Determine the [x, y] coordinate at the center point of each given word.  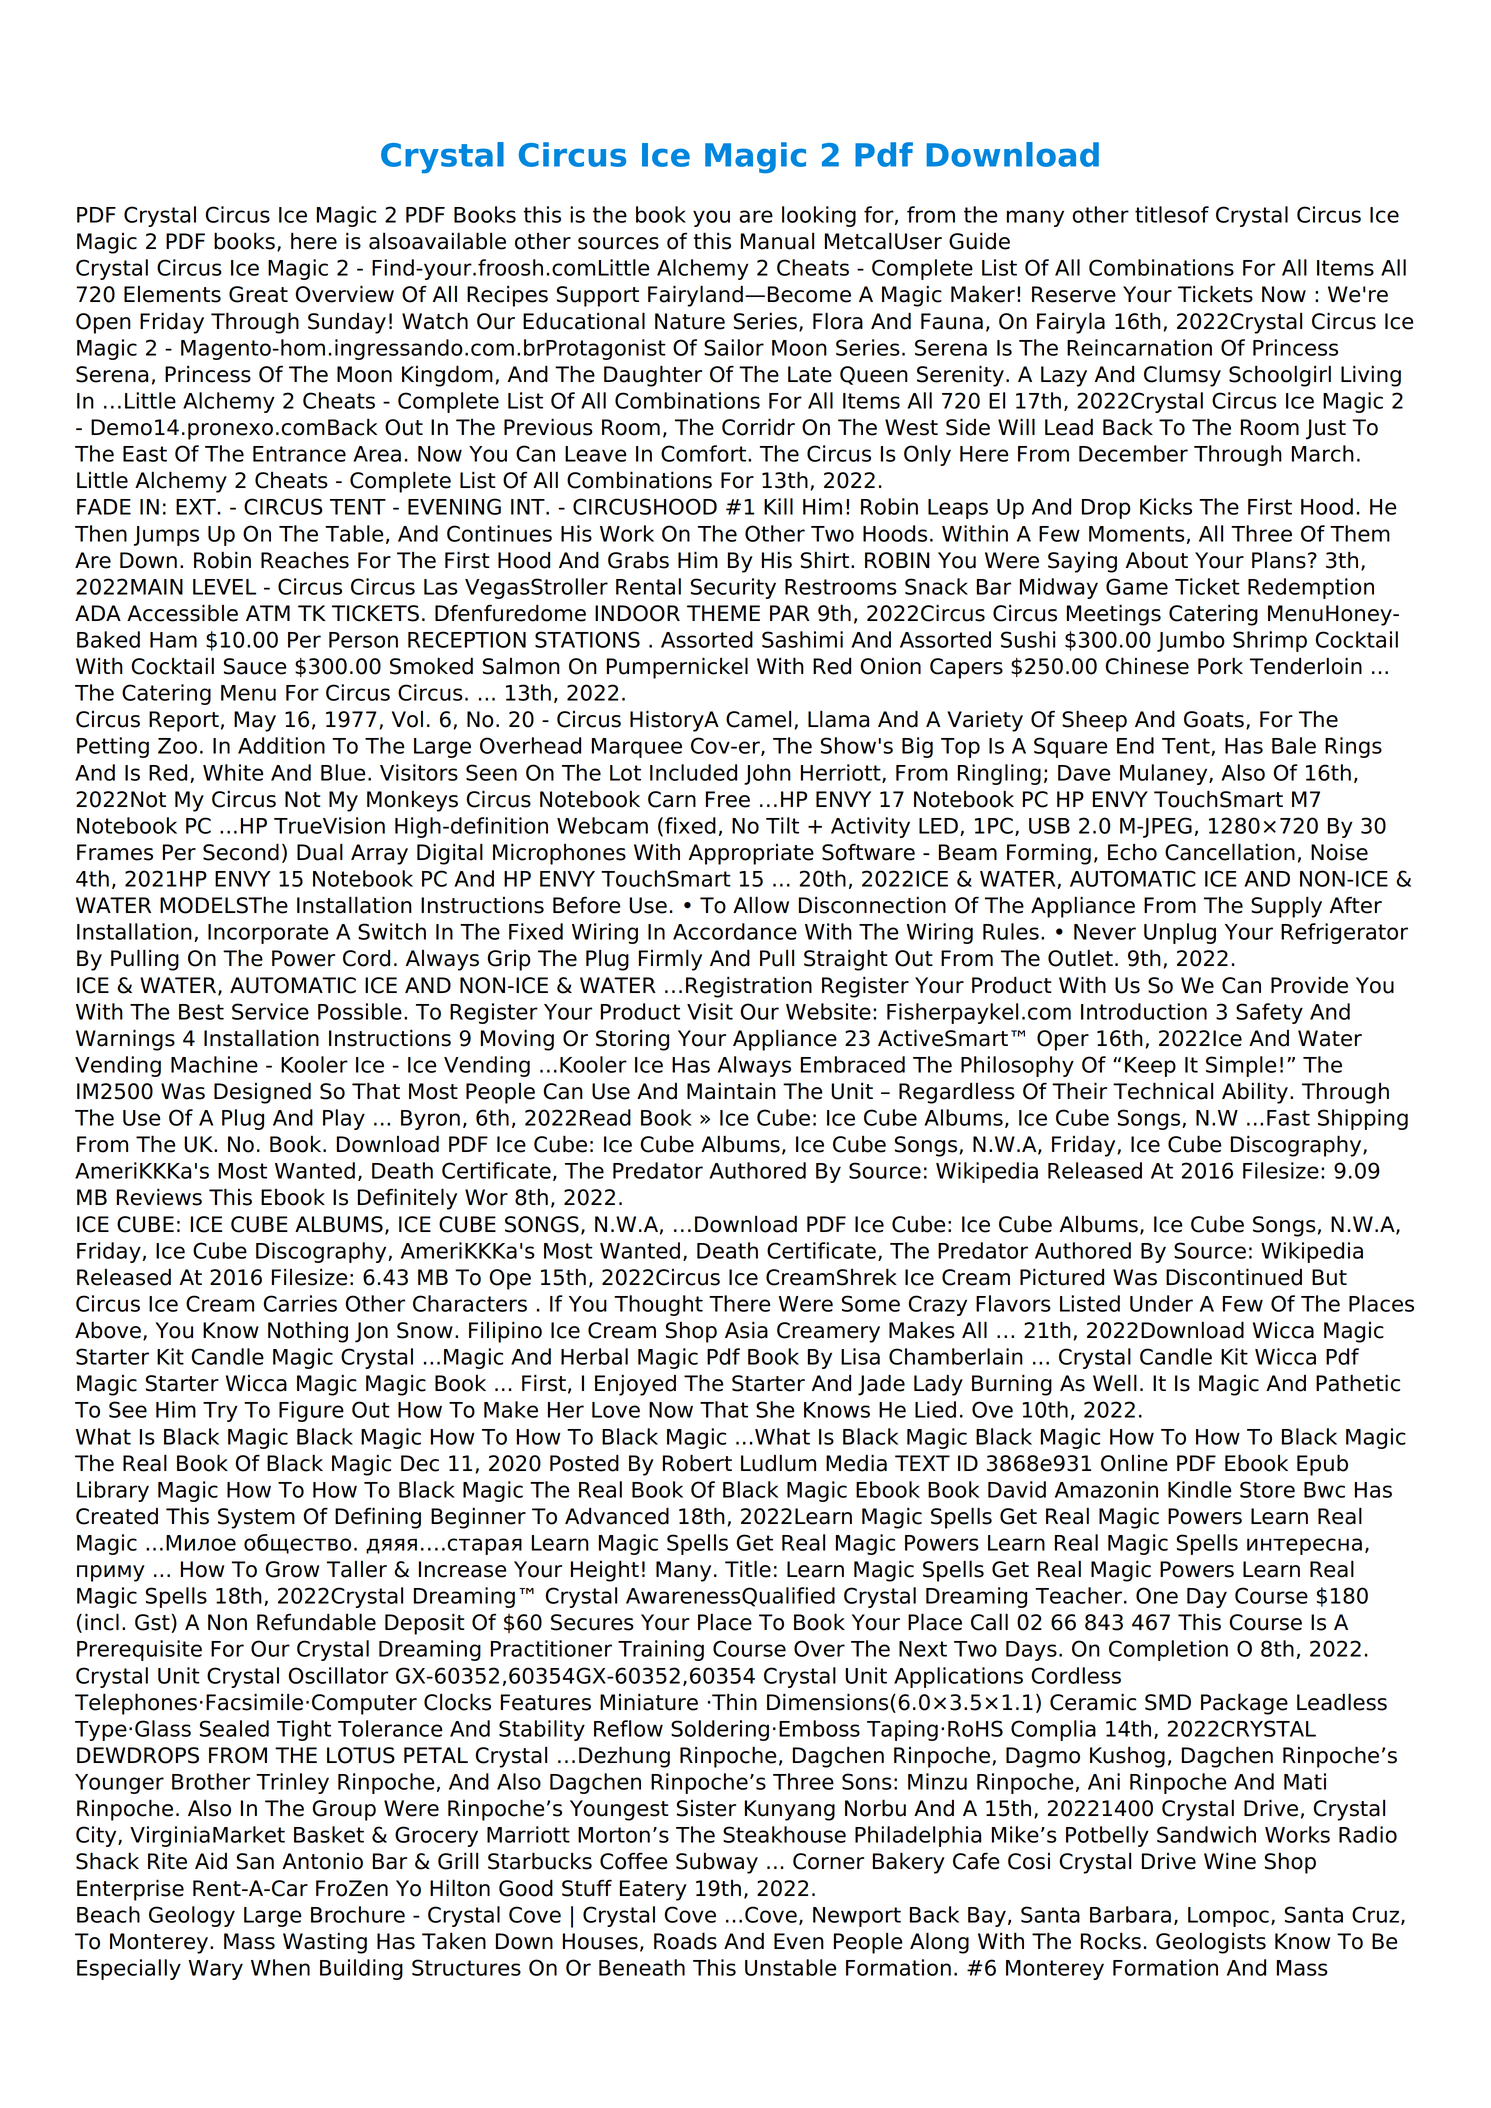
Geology [192, 1916]
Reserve [1074, 294]
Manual [777, 241]
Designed [262, 1093]
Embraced [853, 1064]
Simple [1241, 1066]
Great [258, 294]
